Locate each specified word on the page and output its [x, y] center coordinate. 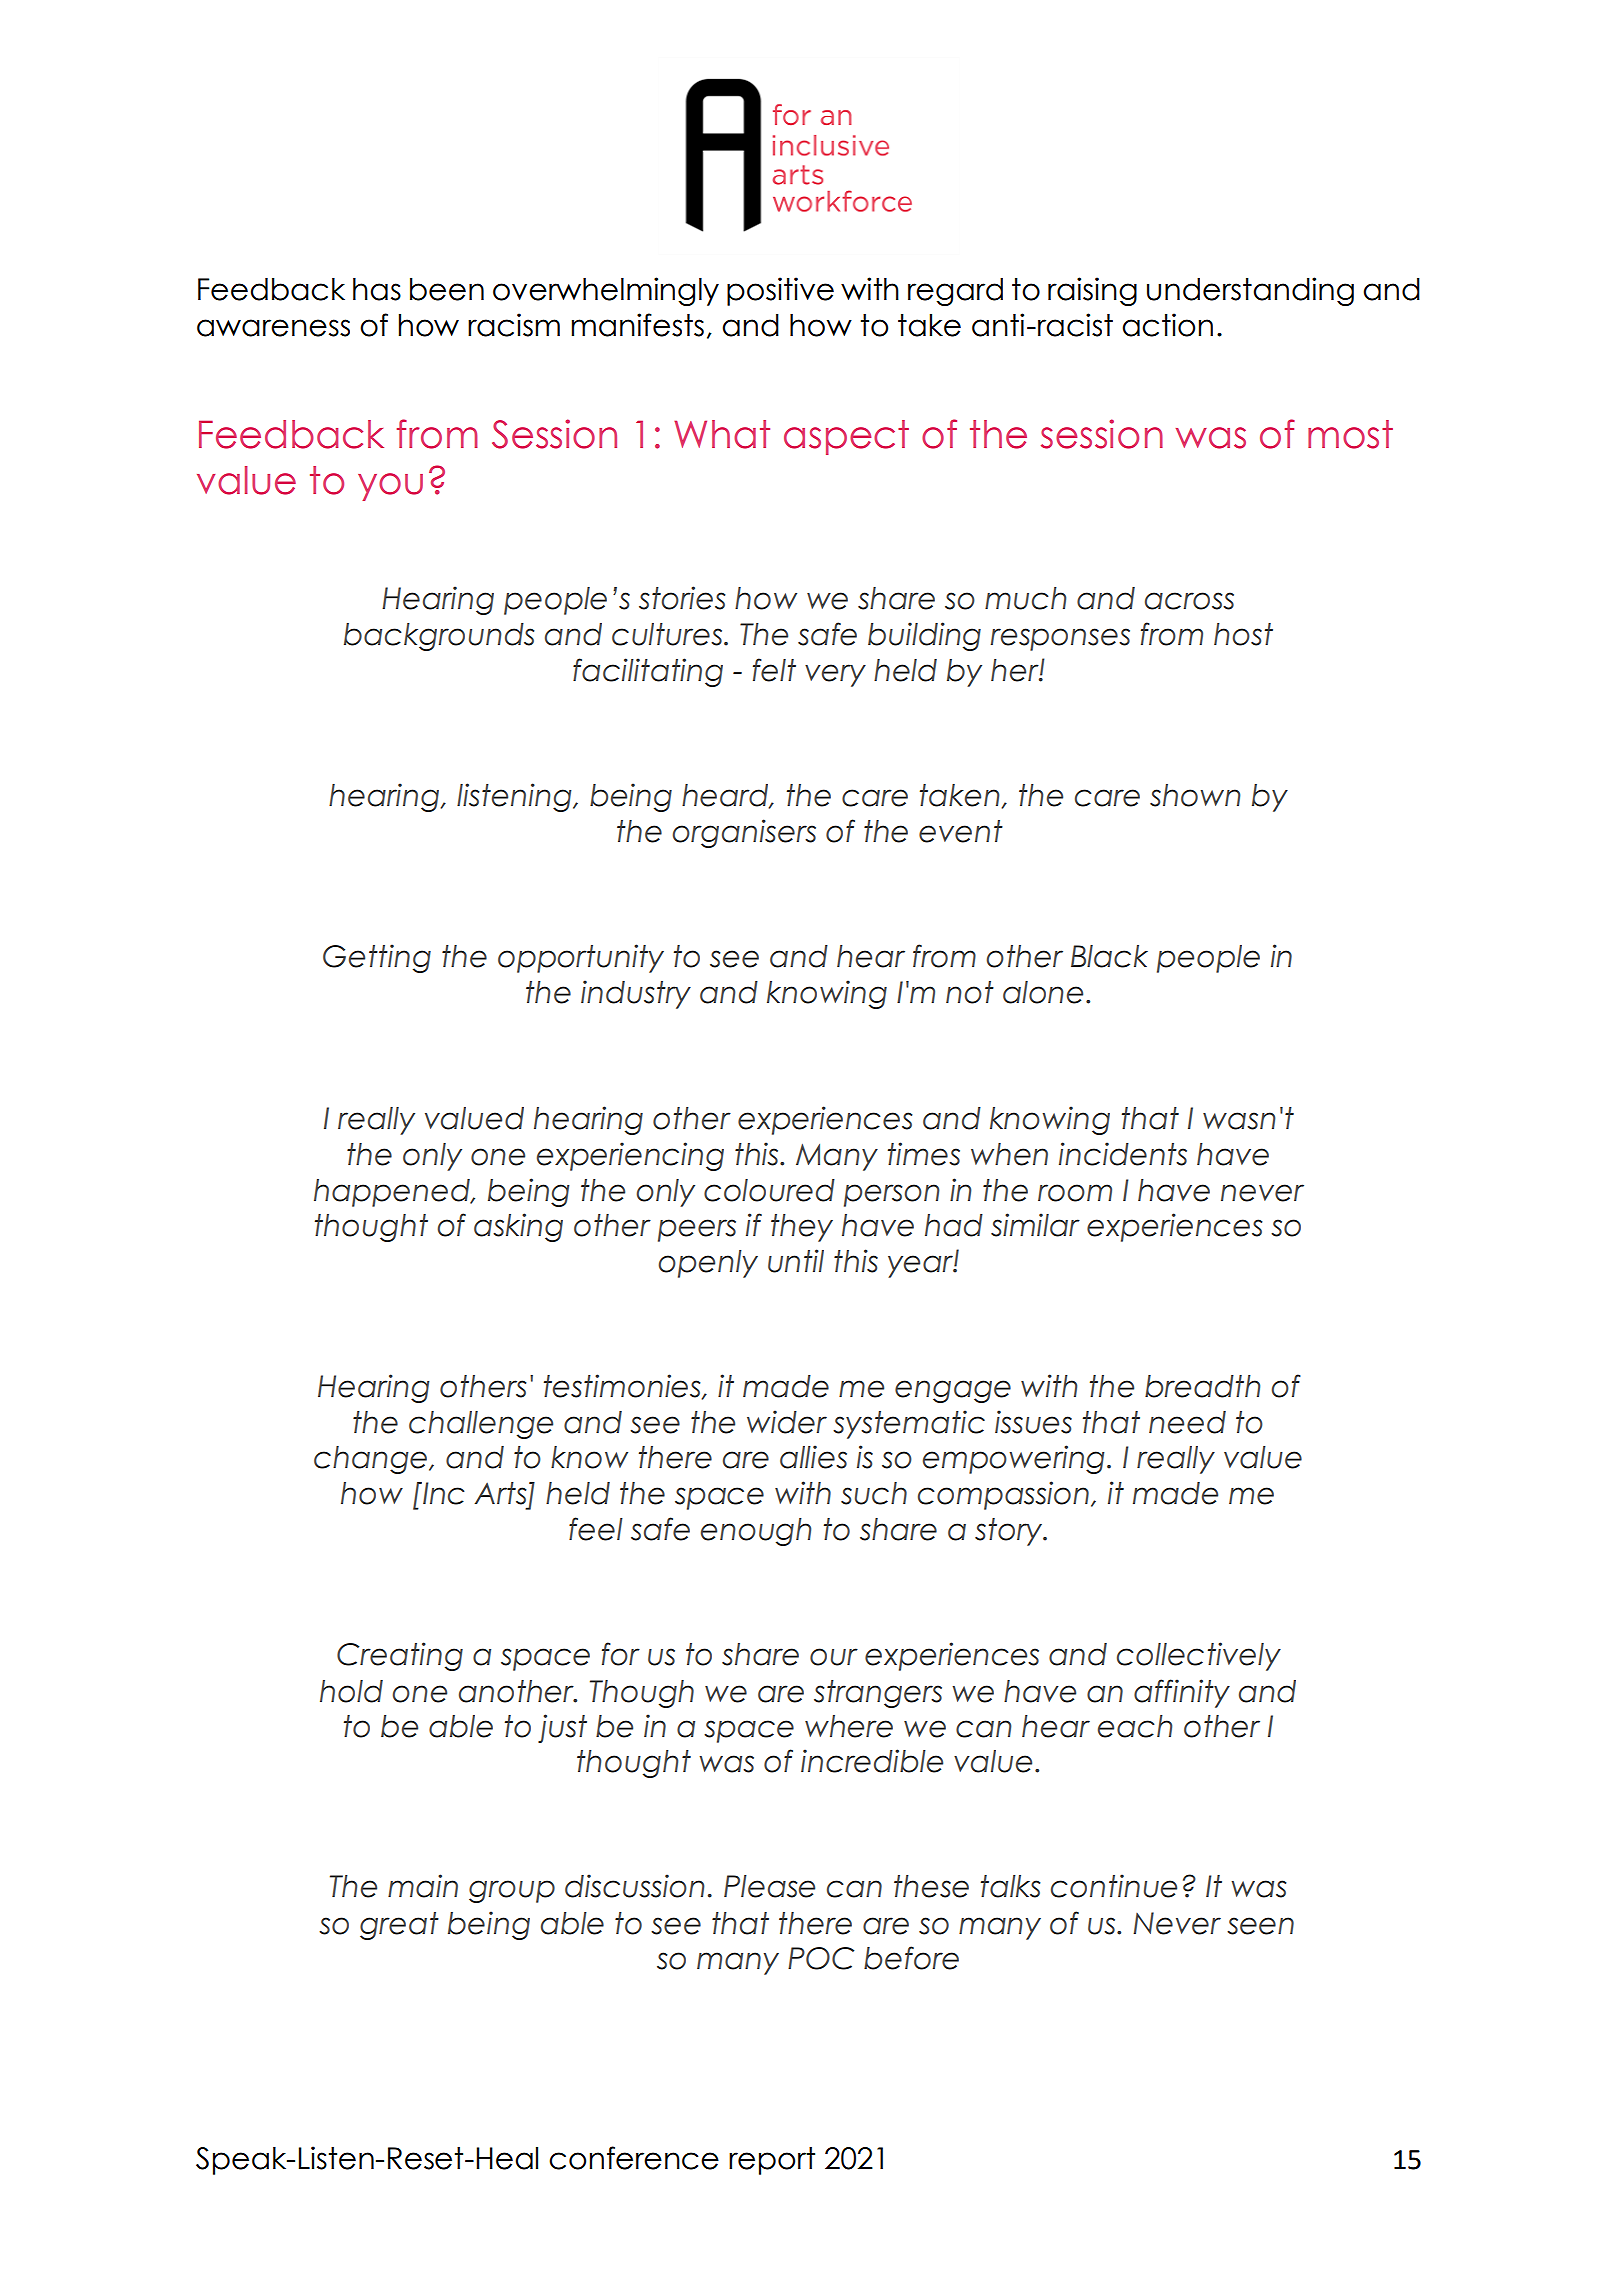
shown [1195, 795]
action [1167, 325]
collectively [1199, 1656]
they [802, 1228]
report [772, 2161]
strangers [878, 1694]
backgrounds [439, 637]
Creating [400, 1656]
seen [1260, 1926]
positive [780, 291]
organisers [744, 833]
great [399, 1926]
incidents [1123, 1154]
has [377, 289]
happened [393, 1193]
